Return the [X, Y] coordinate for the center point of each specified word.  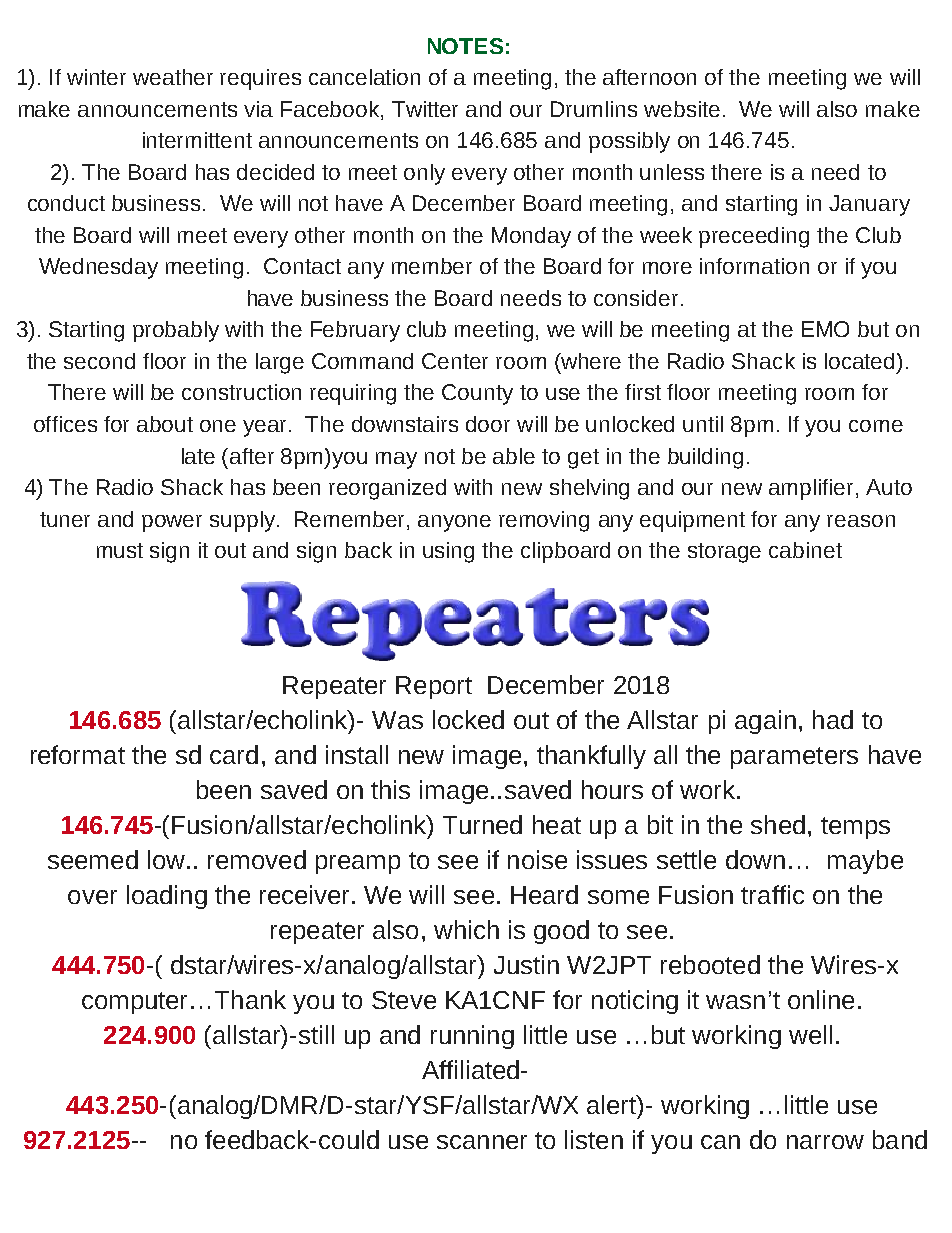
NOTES [465, 46]
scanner [482, 1142]
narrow [825, 1142]
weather [173, 77]
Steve [404, 1000]
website [682, 109]
